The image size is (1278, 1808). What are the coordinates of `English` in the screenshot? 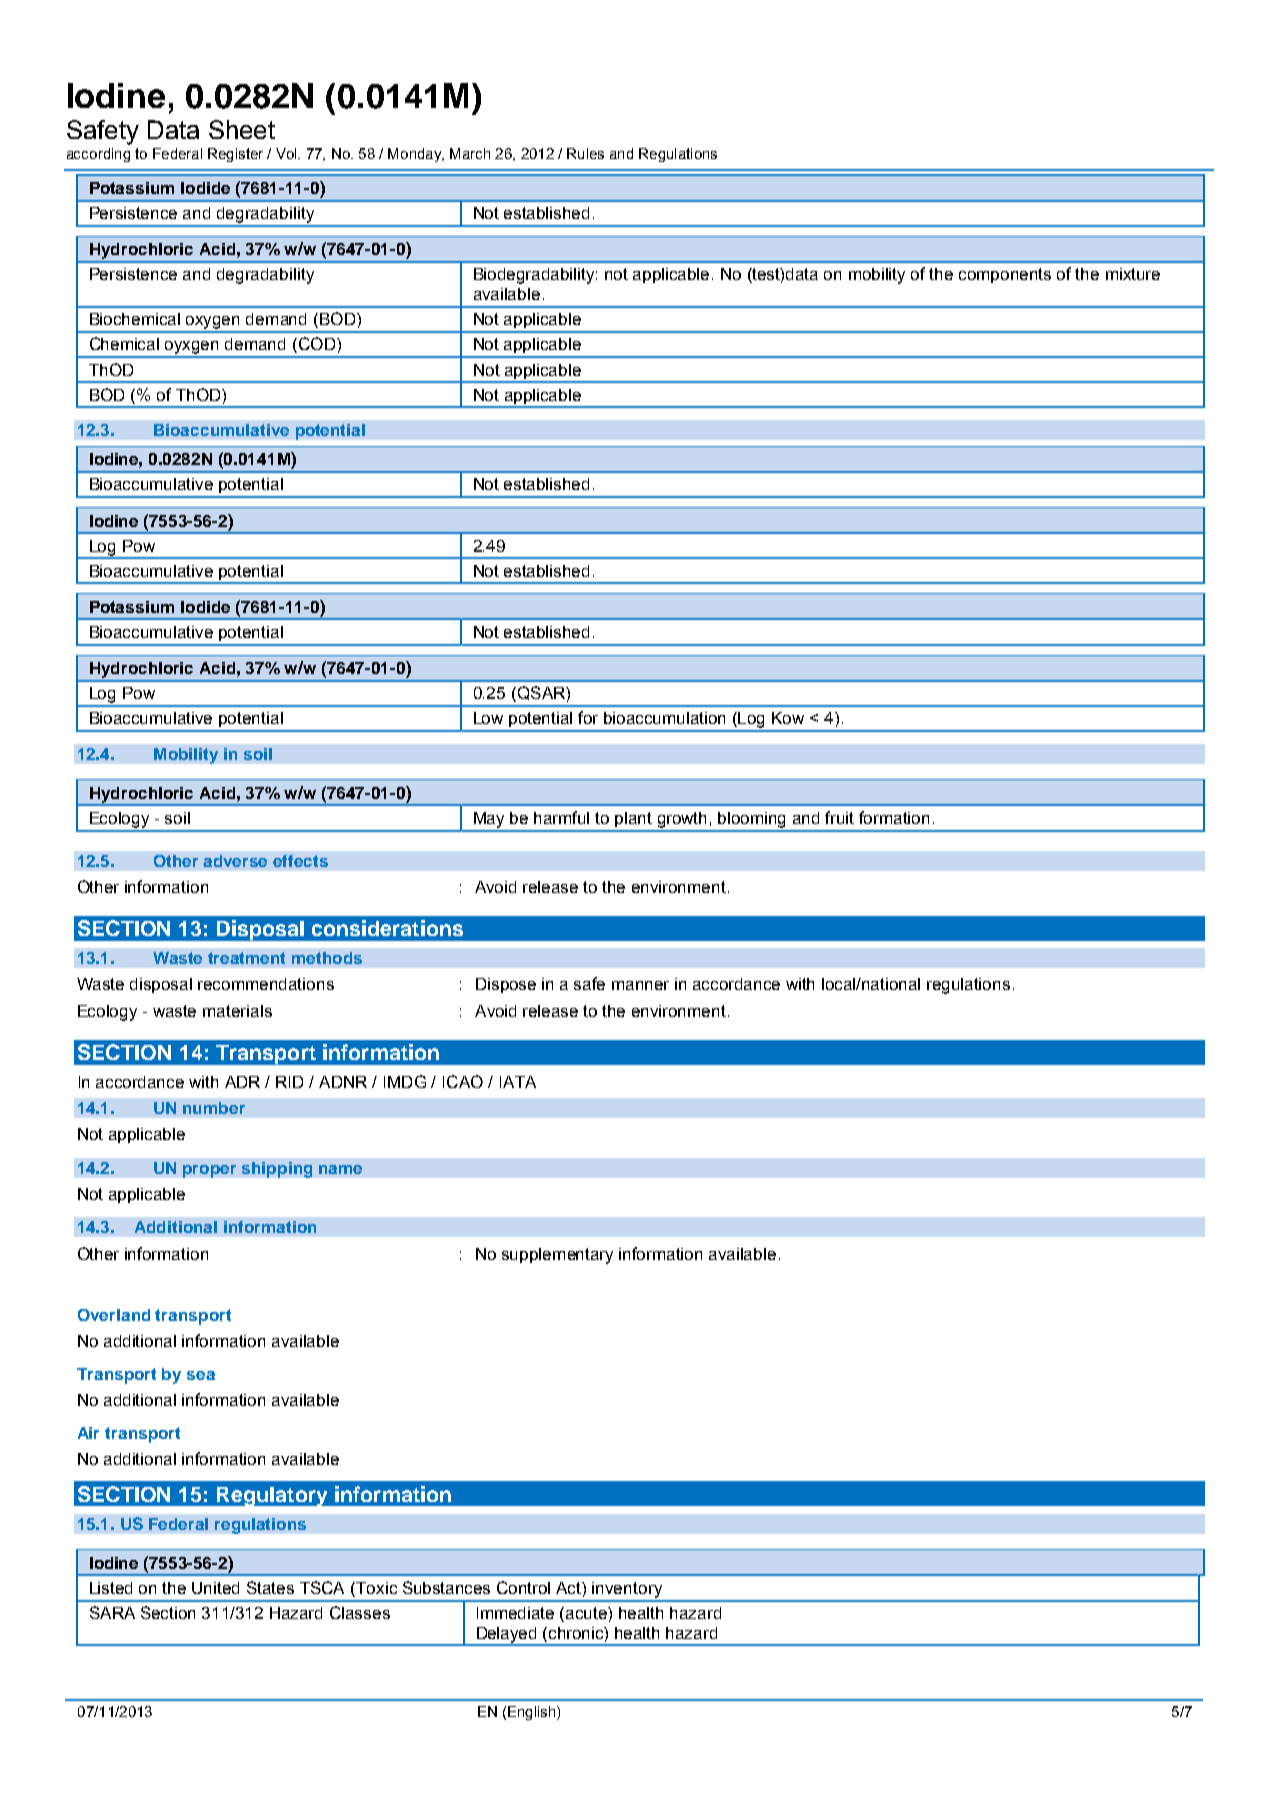 It's located at (533, 1713).
